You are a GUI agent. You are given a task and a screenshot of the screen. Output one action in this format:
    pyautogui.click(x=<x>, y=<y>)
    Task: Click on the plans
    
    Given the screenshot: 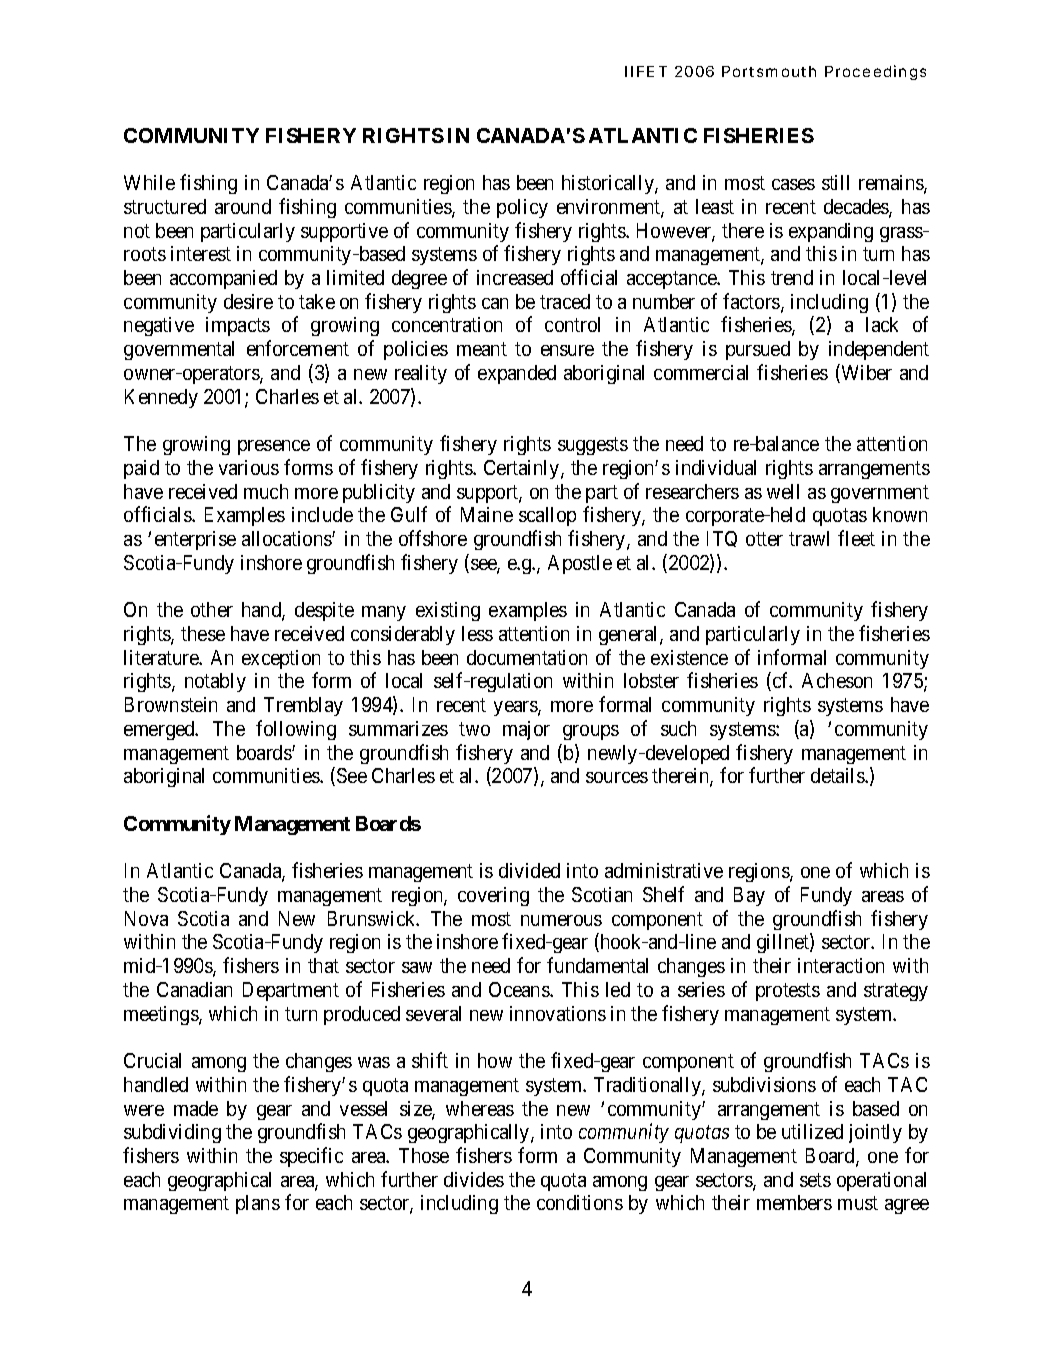 What is the action you would take?
    pyautogui.click(x=258, y=1204)
